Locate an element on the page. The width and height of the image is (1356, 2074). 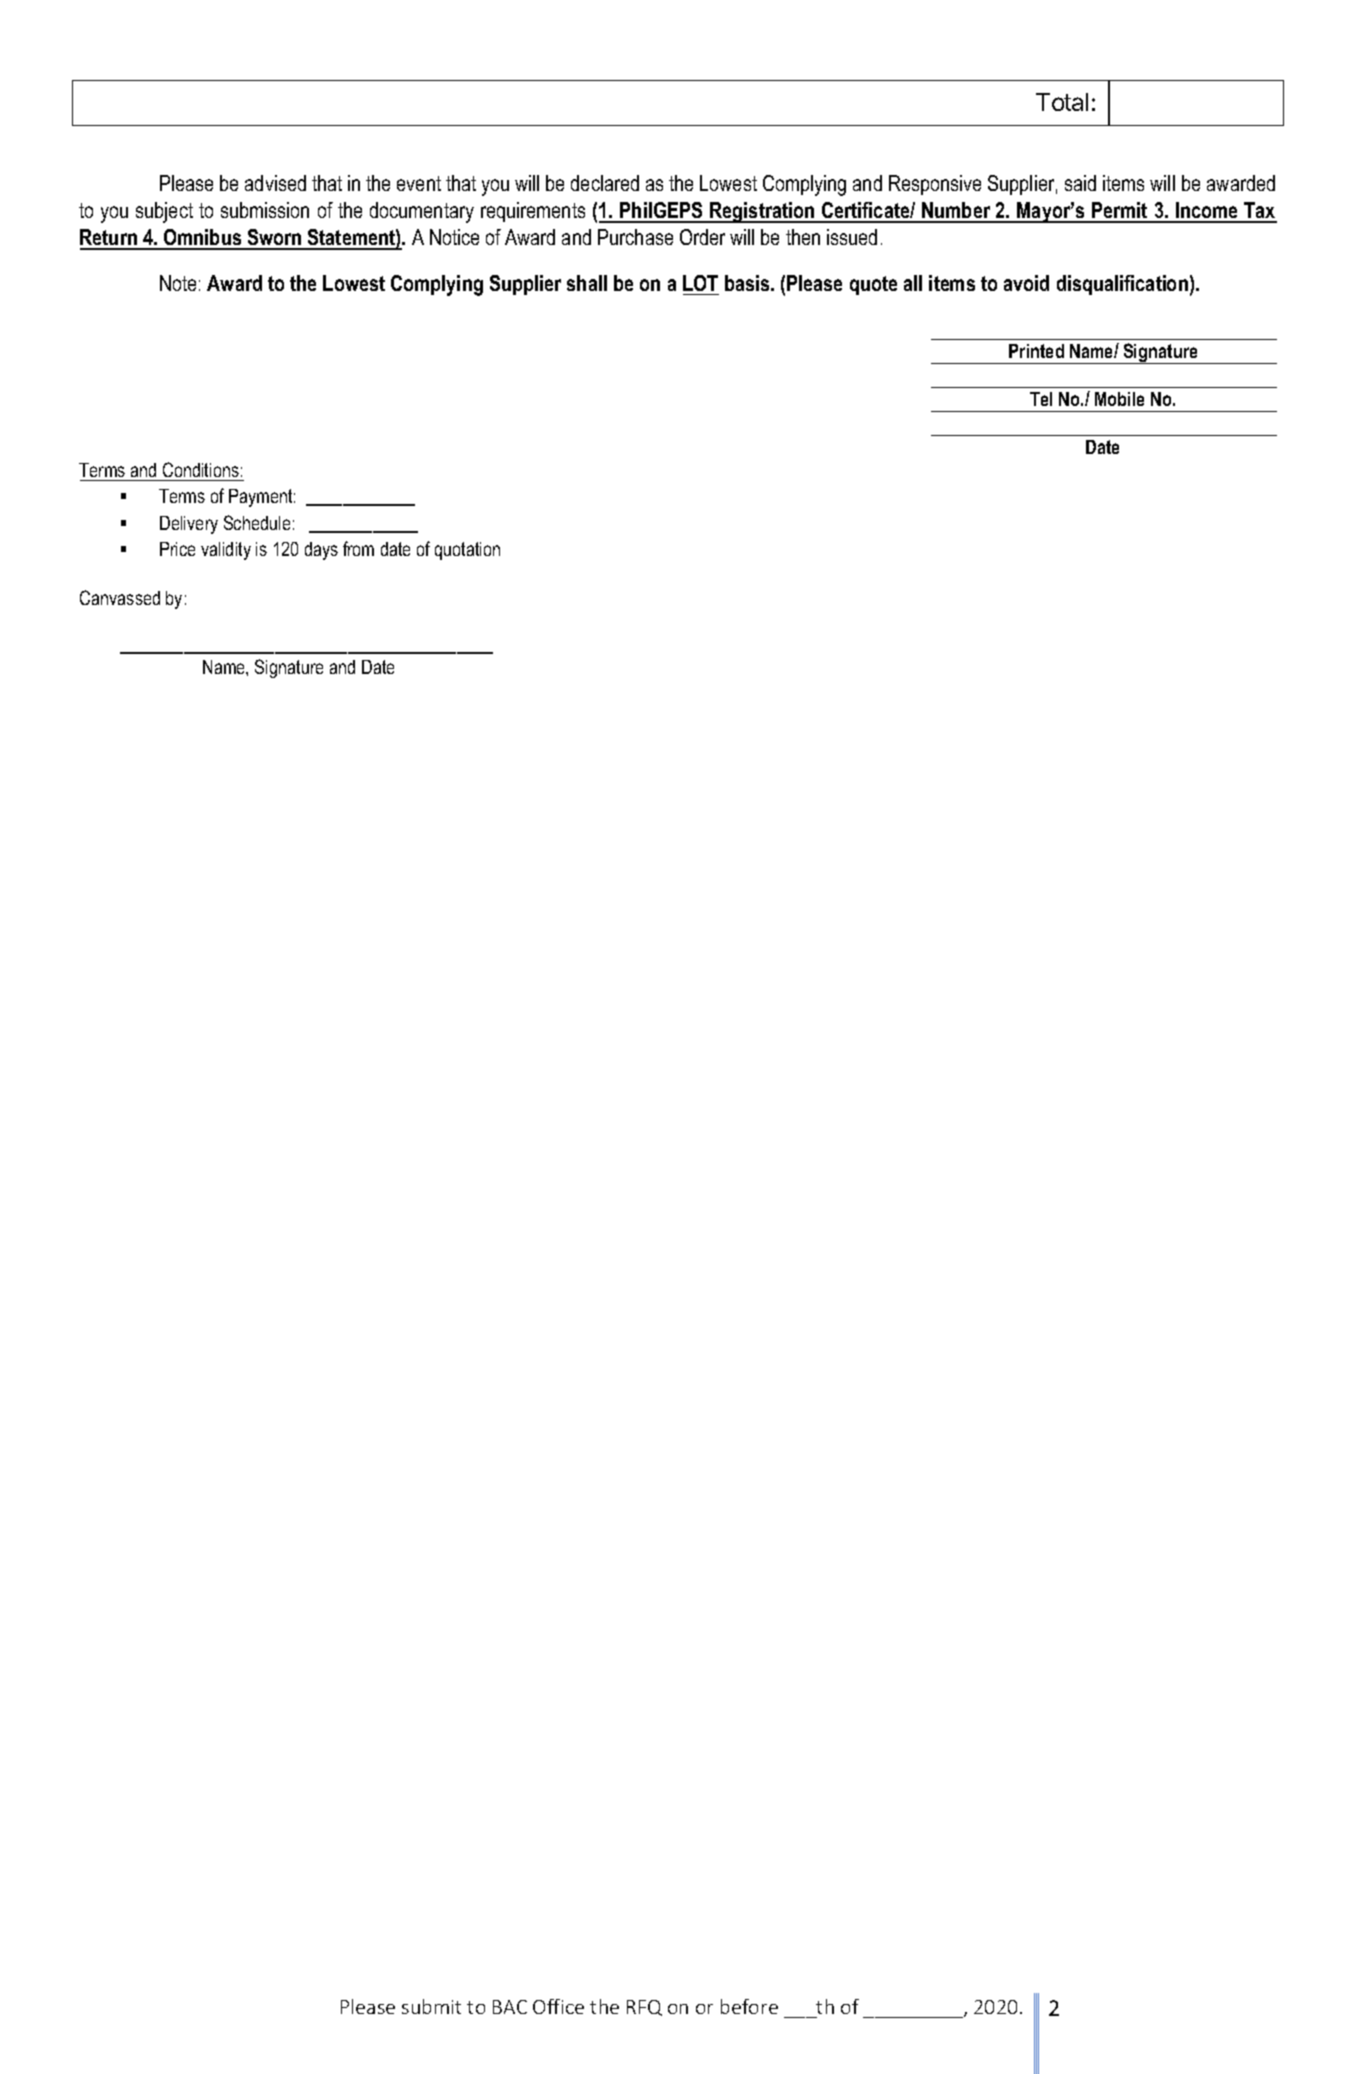
advised is located at coordinates (275, 183).
